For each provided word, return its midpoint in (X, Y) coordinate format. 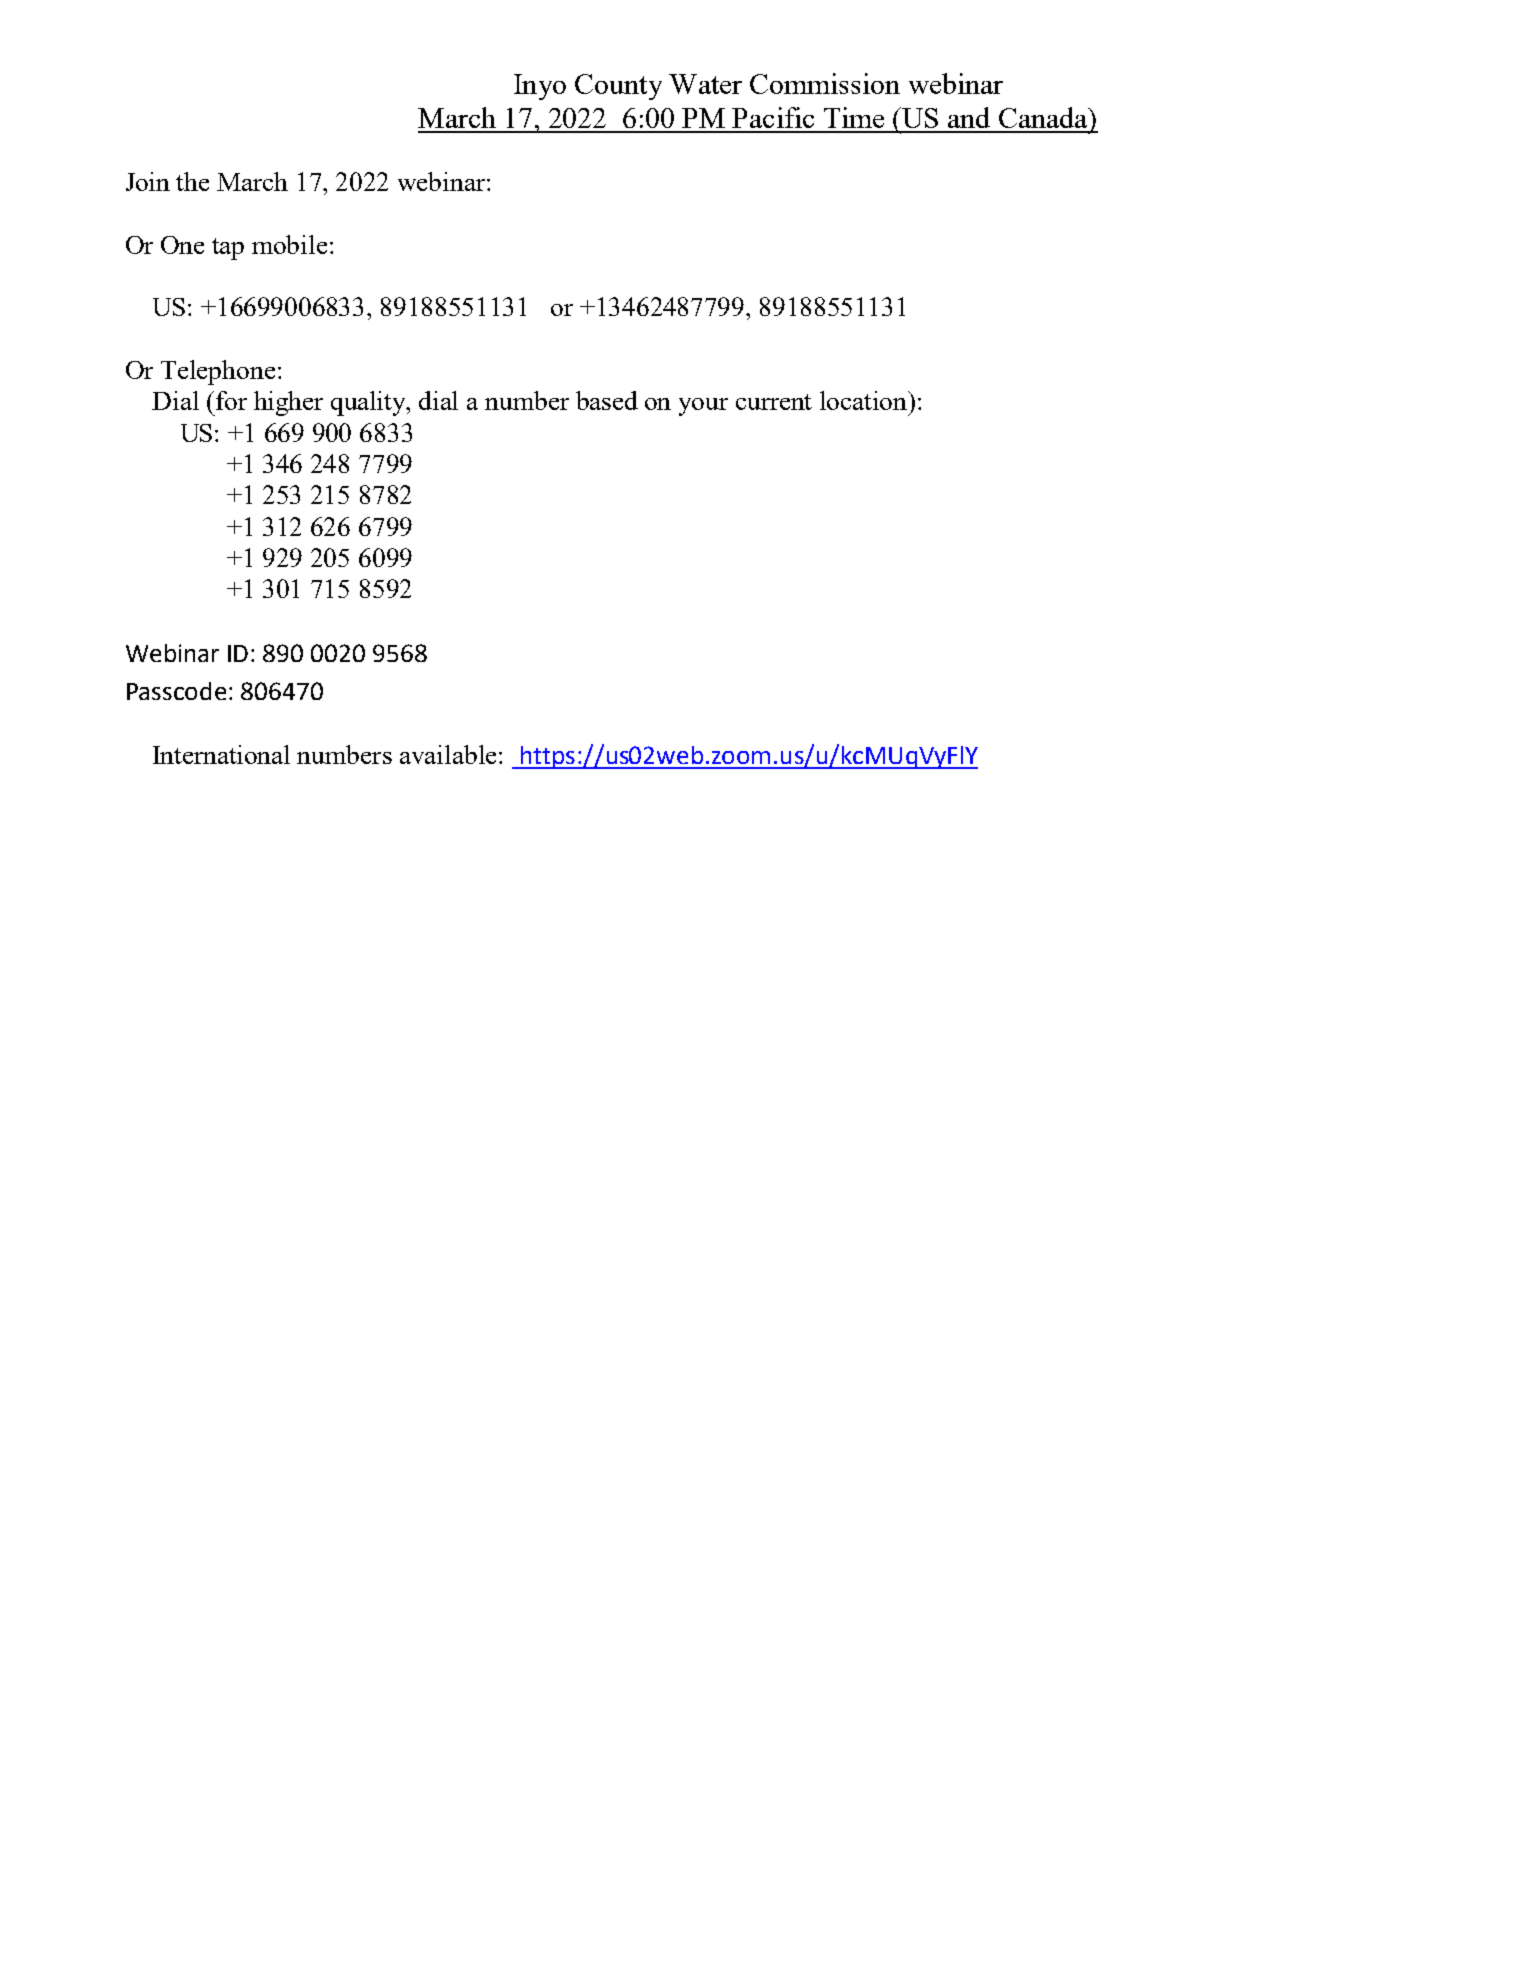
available (448, 754)
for (231, 400)
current (774, 402)
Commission (825, 83)
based (607, 400)
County (618, 87)
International (221, 754)
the (192, 181)
